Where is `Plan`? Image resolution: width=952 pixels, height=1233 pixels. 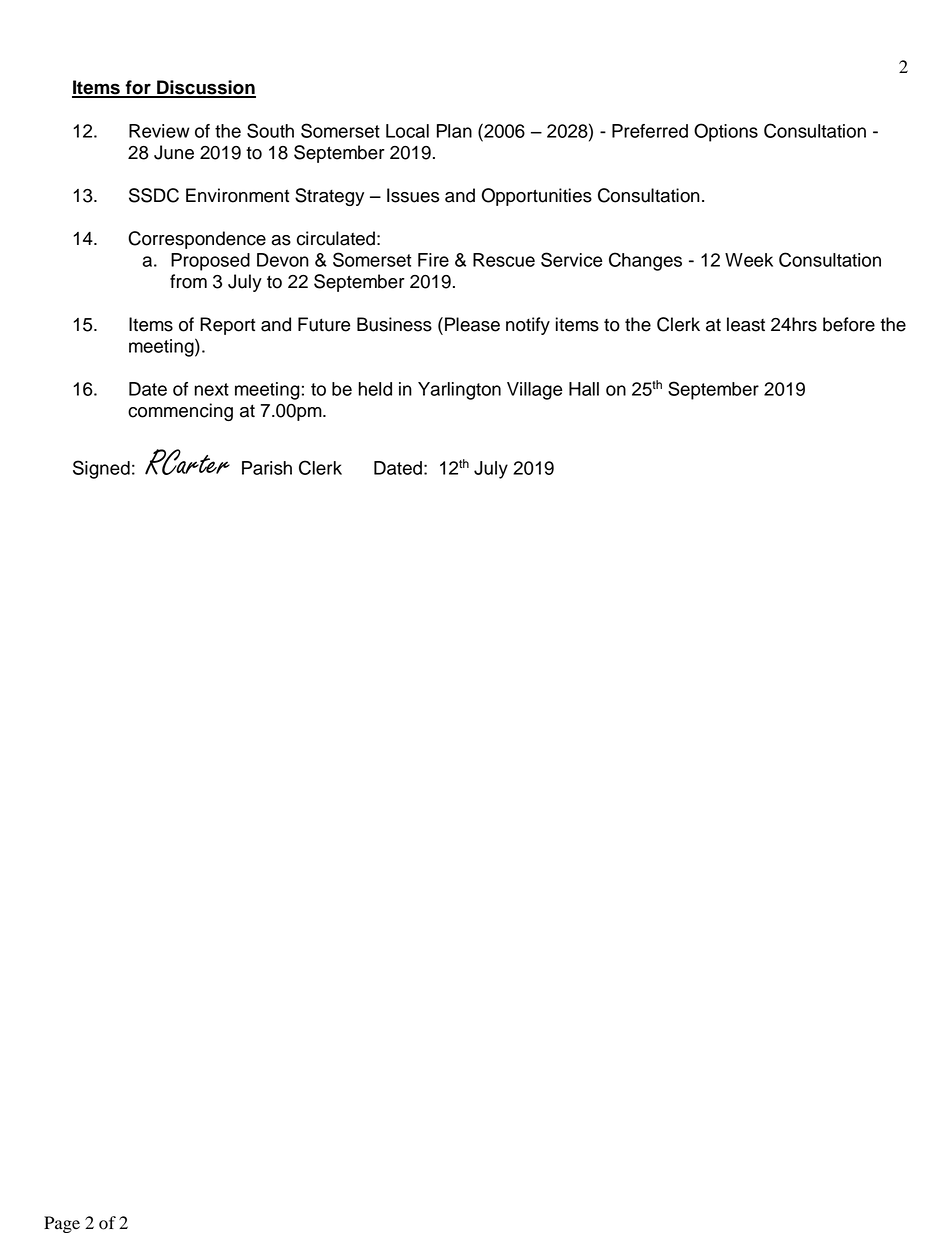
Plan is located at coordinates (454, 131).
